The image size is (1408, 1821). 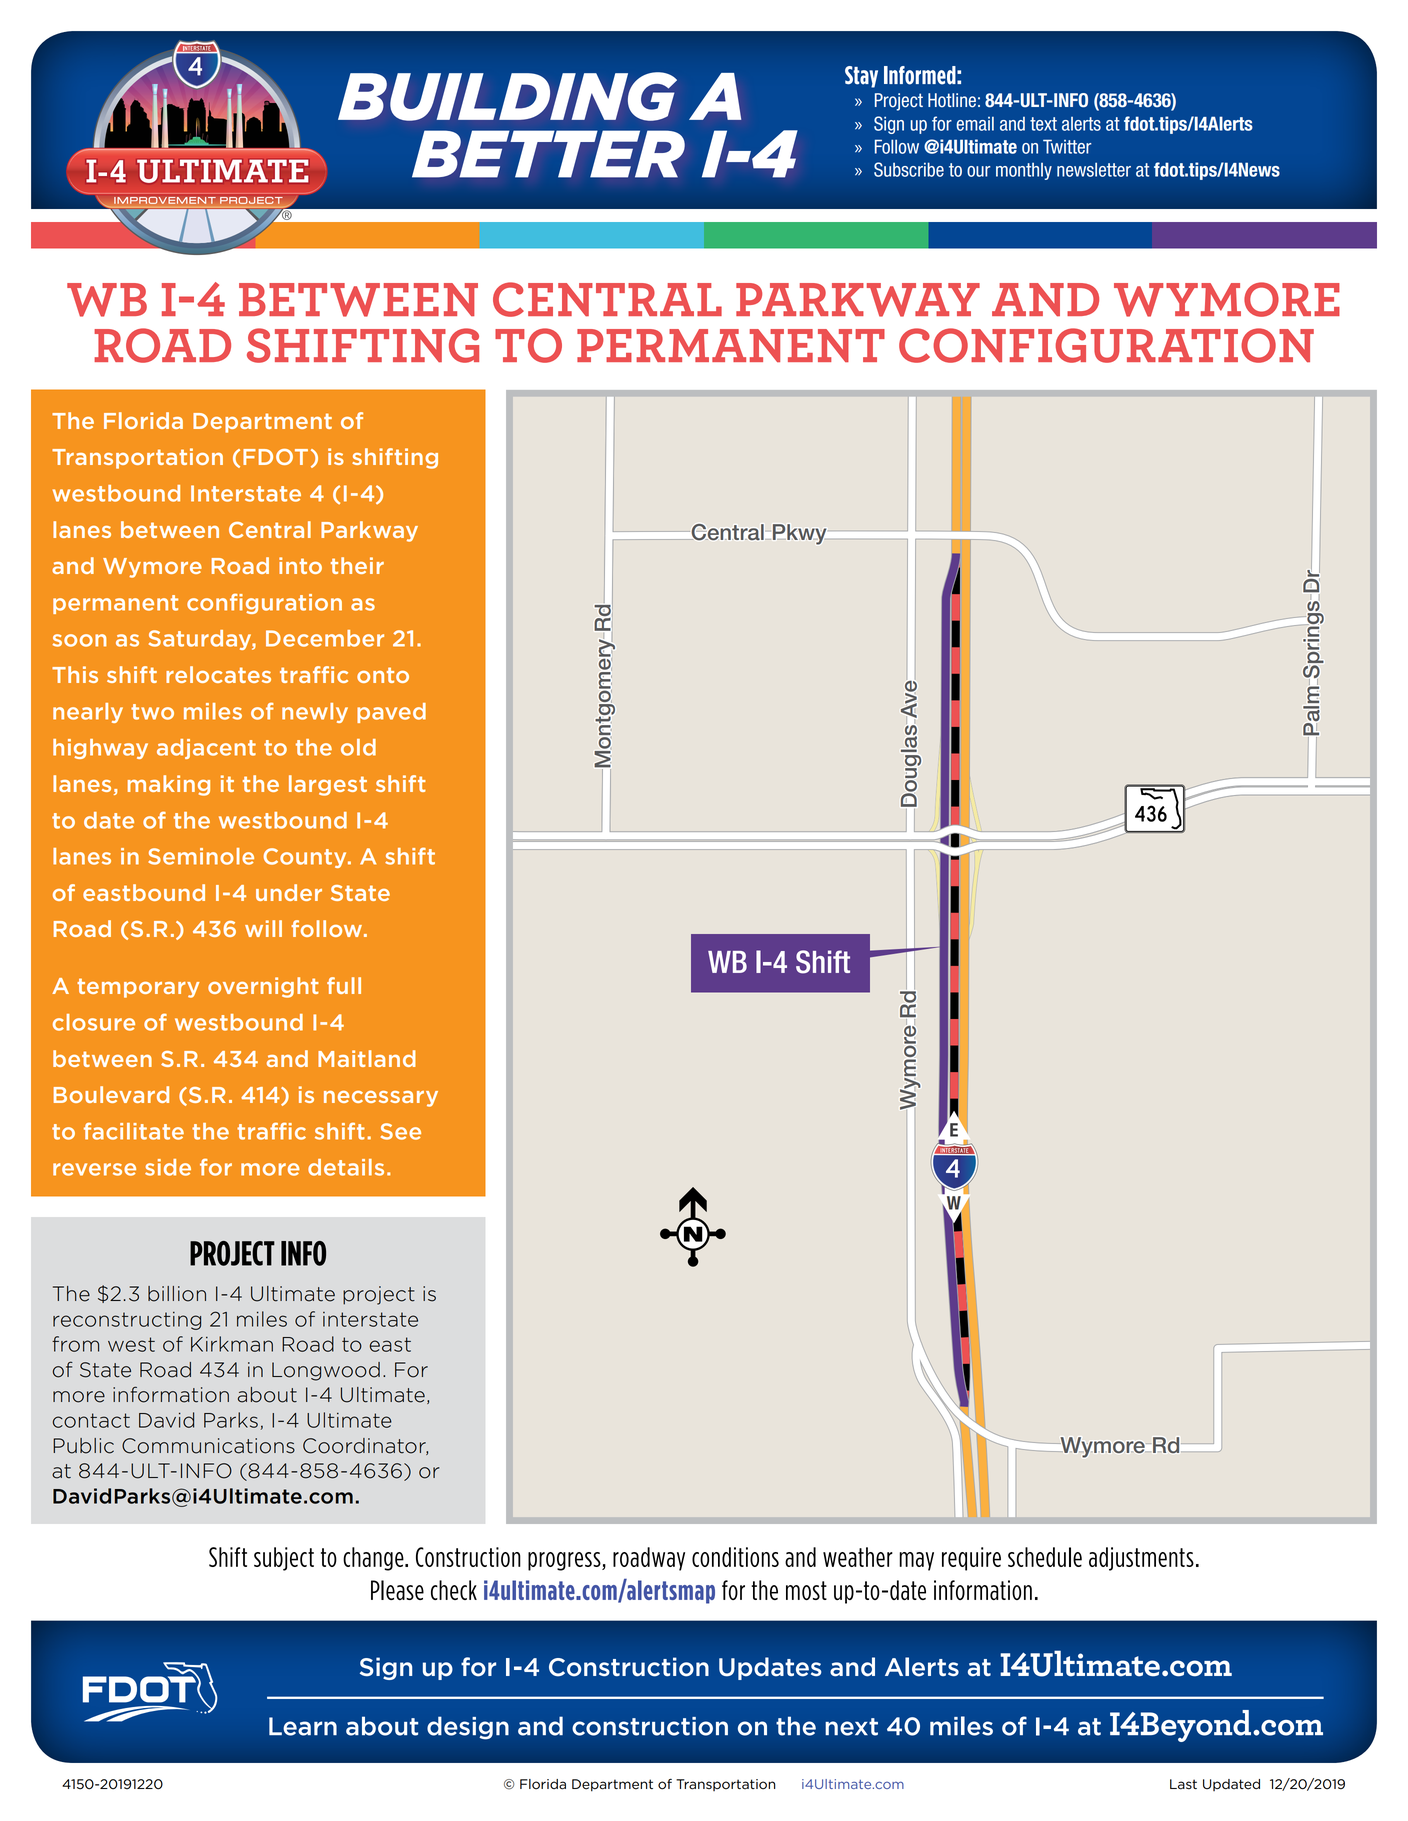 I want to click on relocates, so click(x=218, y=674).
